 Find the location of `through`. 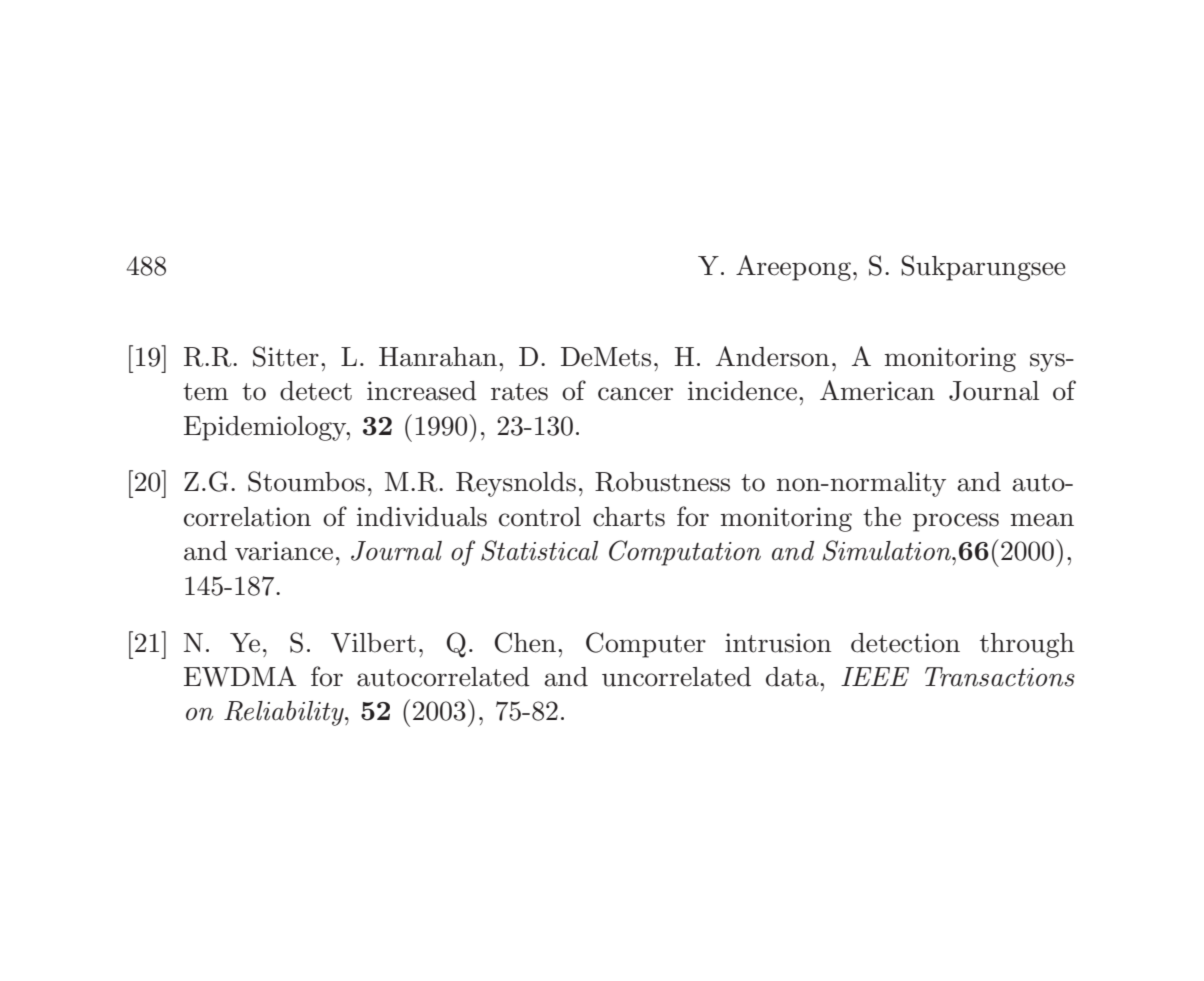

through is located at coordinates (1027, 645).
